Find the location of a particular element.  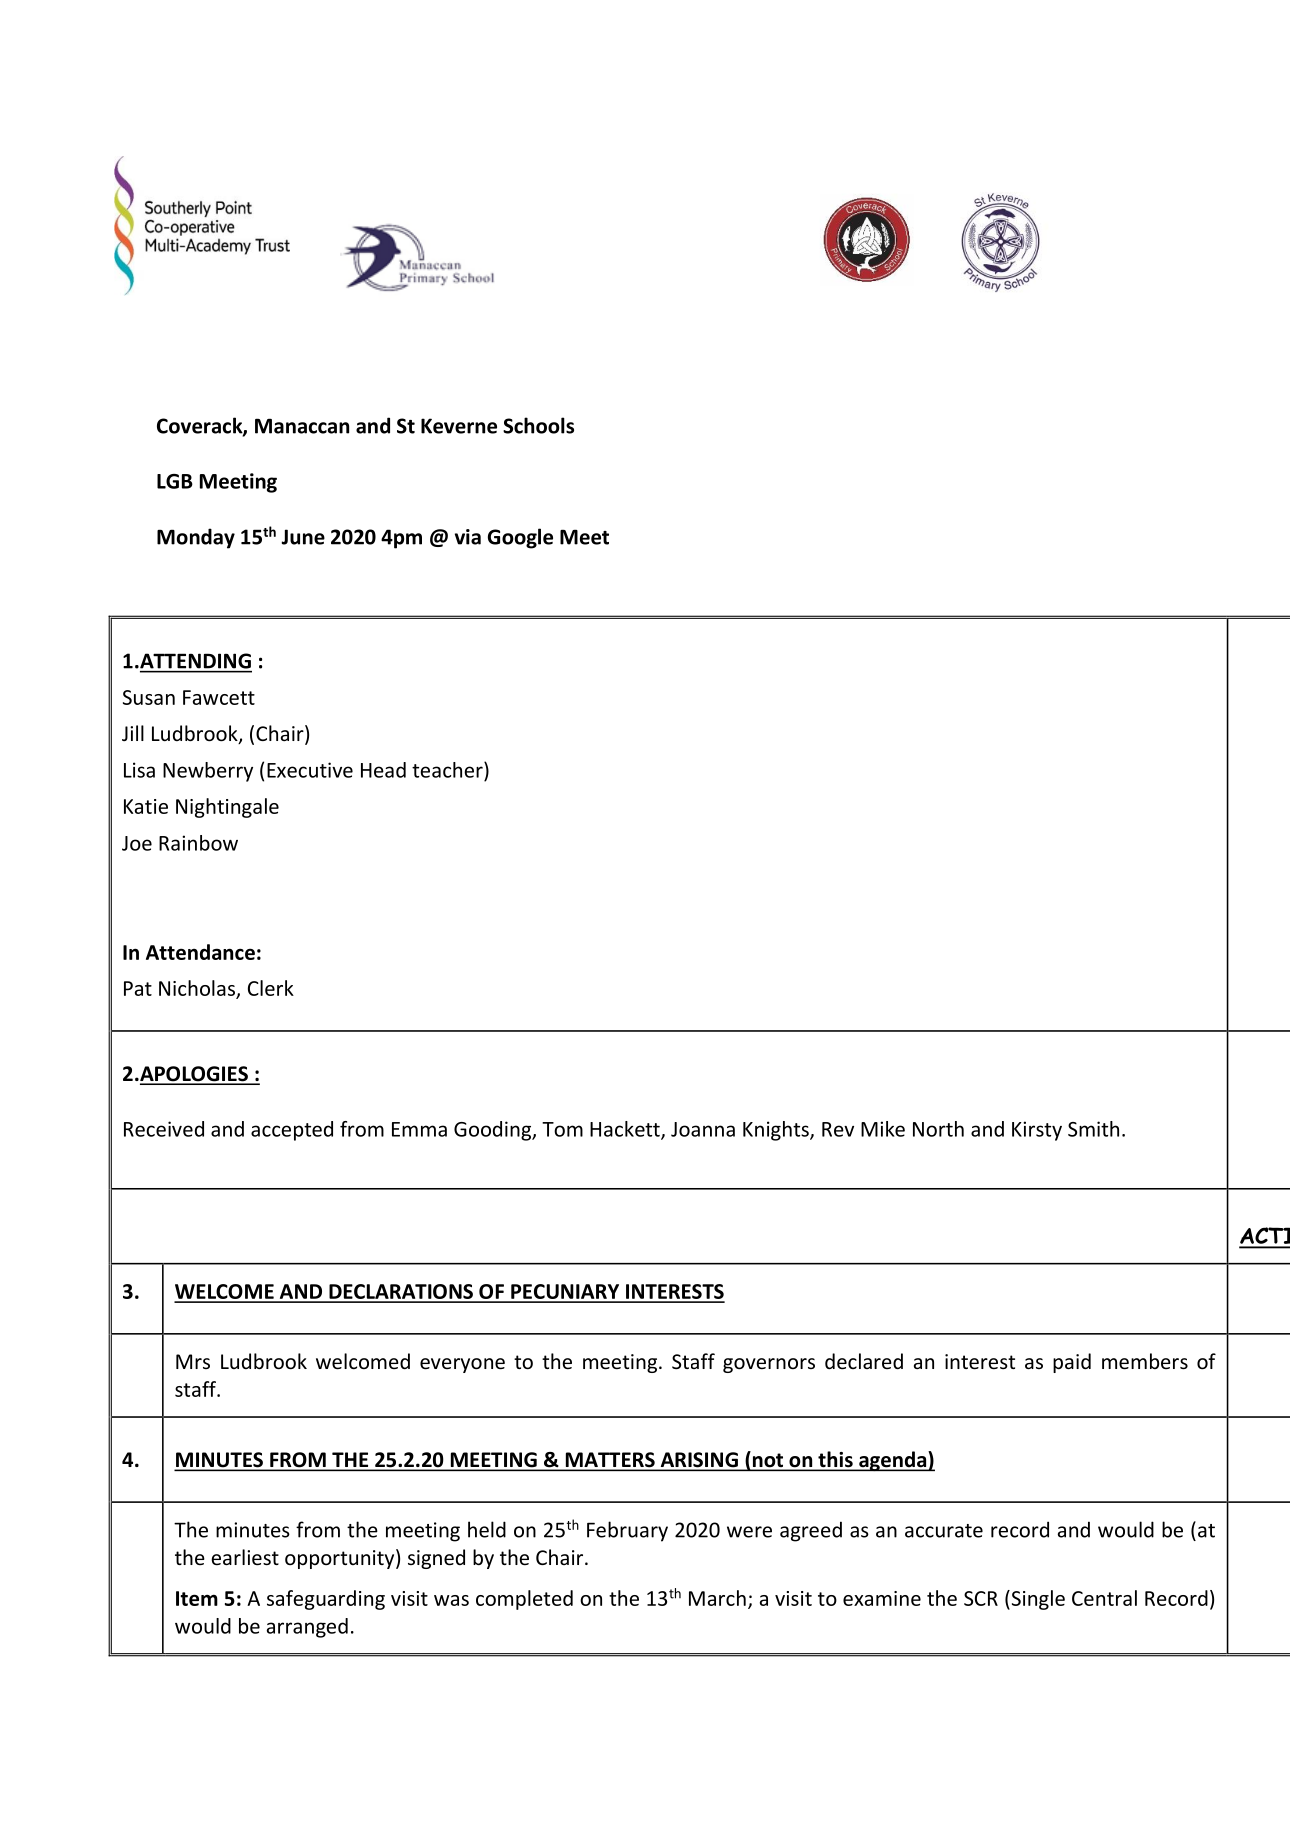

teacher is located at coordinates (448, 770).
